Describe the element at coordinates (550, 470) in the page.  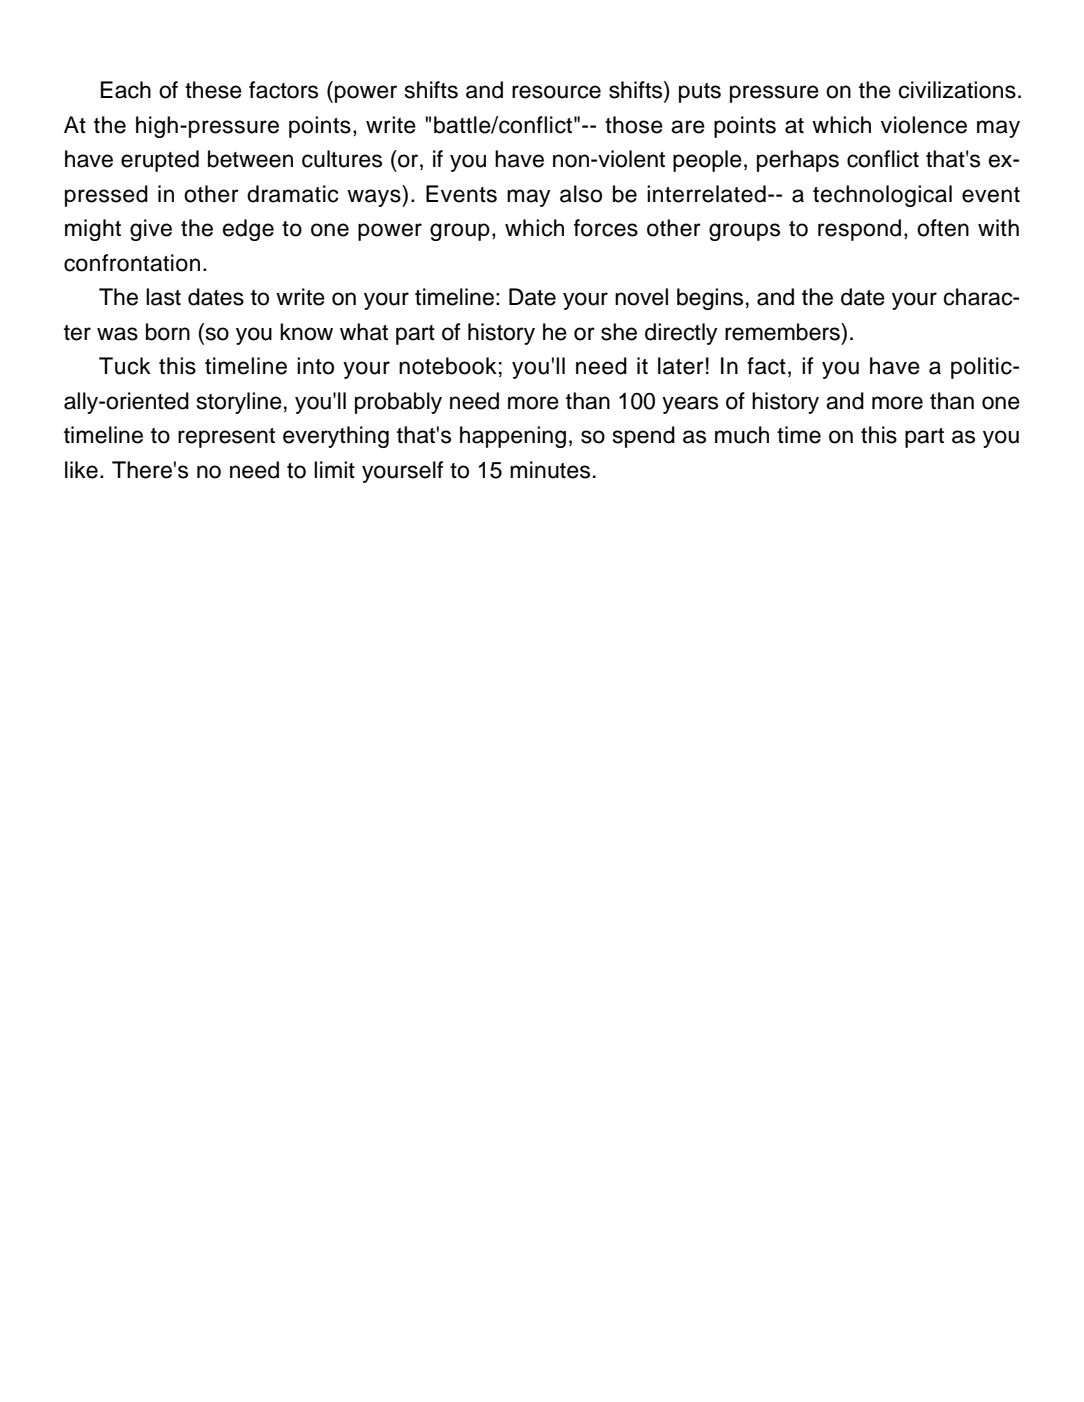
I see `minutes` at that location.
